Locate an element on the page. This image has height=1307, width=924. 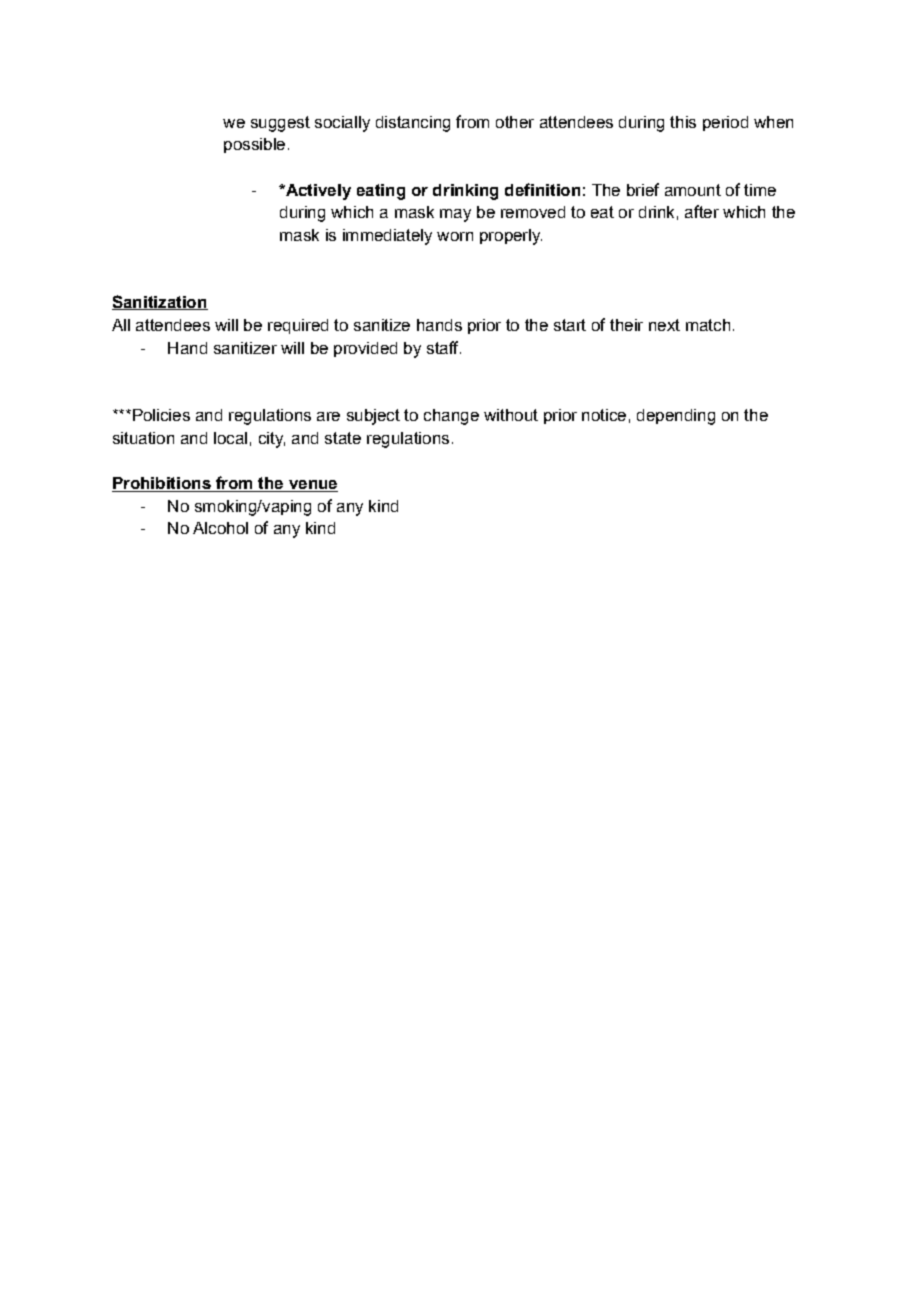
possible is located at coordinates (254, 145).
